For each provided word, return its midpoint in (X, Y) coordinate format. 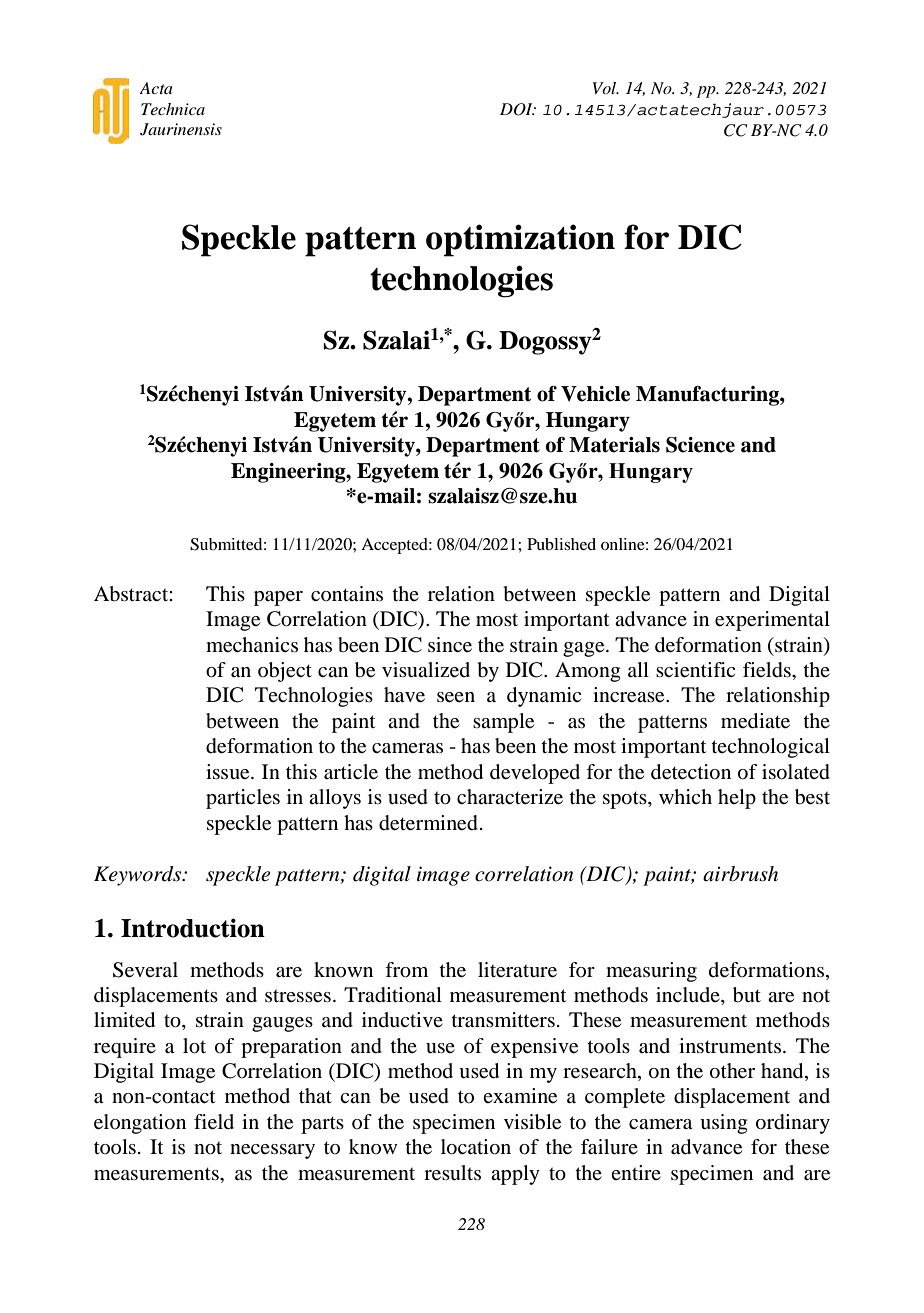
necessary (272, 1151)
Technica (173, 109)
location (476, 1147)
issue (229, 772)
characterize (510, 797)
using (723, 1124)
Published (561, 544)
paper (278, 598)
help (737, 799)
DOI (517, 109)
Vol (606, 88)
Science (700, 445)
